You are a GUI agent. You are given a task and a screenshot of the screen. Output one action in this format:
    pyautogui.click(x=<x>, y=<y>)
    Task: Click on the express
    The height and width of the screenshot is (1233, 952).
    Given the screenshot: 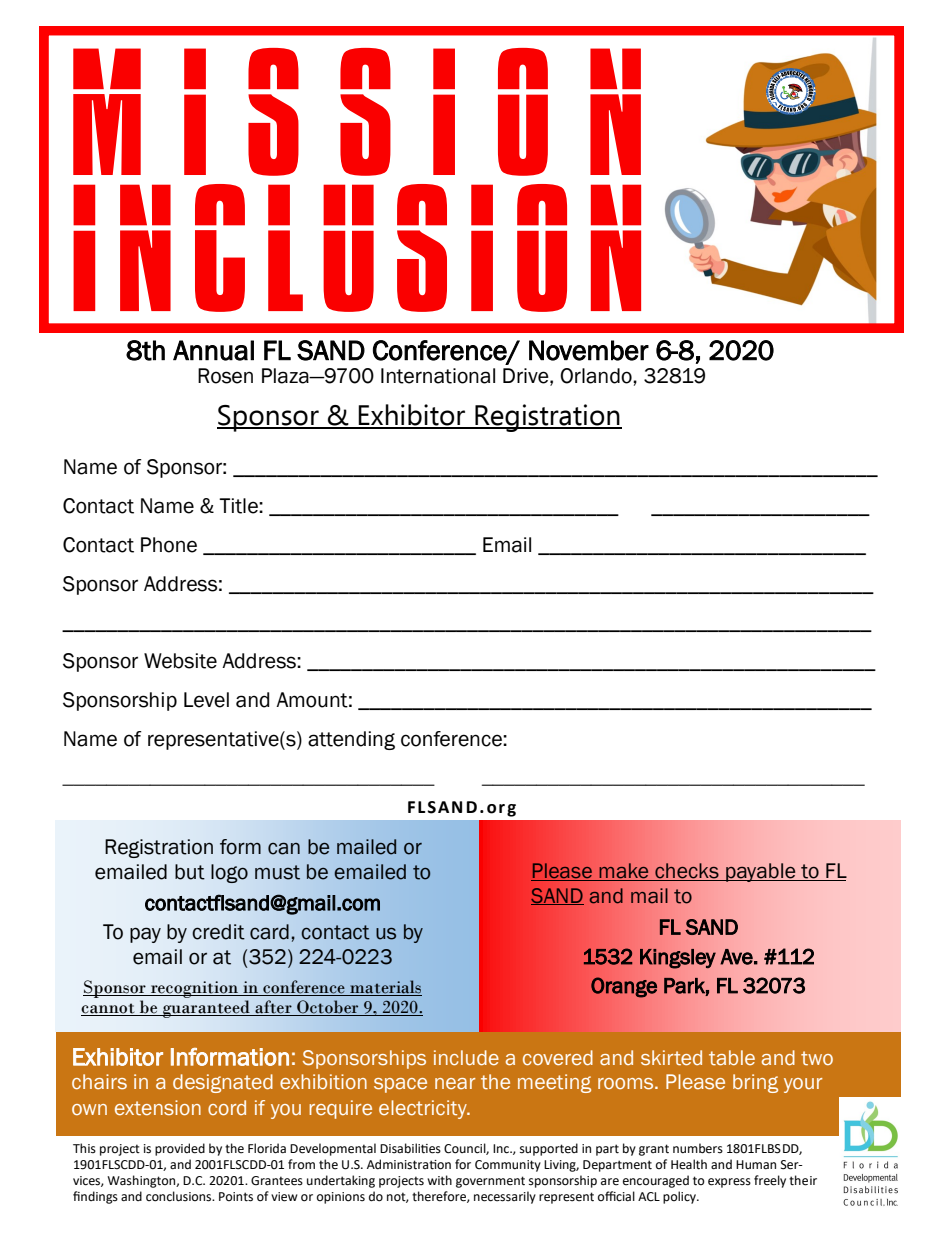 What is the action you would take?
    pyautogui.click(x=729, y=1183)
